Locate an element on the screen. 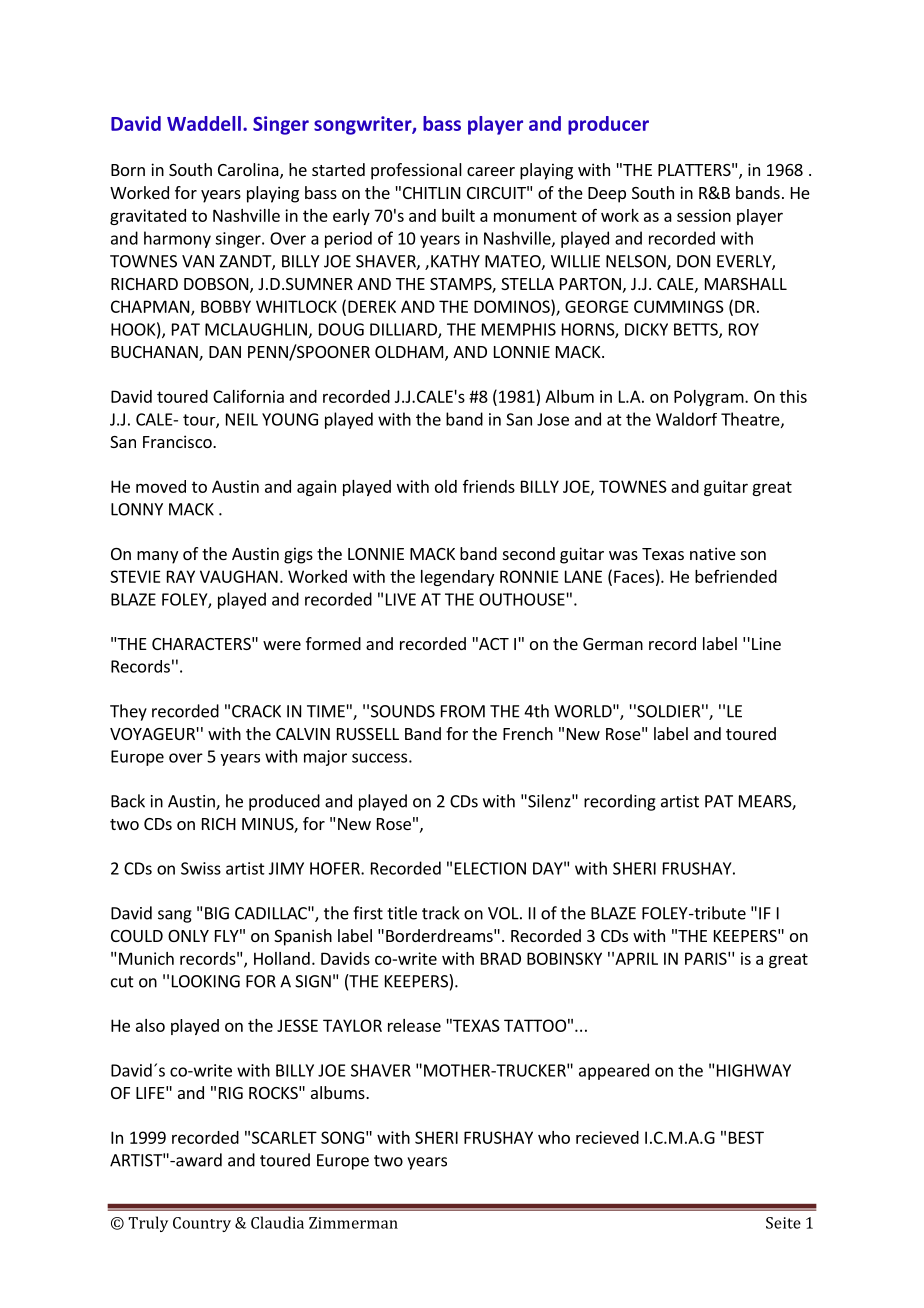 This screenshot has height=1308, width=924. friends is located at coordinates (489, 486).
